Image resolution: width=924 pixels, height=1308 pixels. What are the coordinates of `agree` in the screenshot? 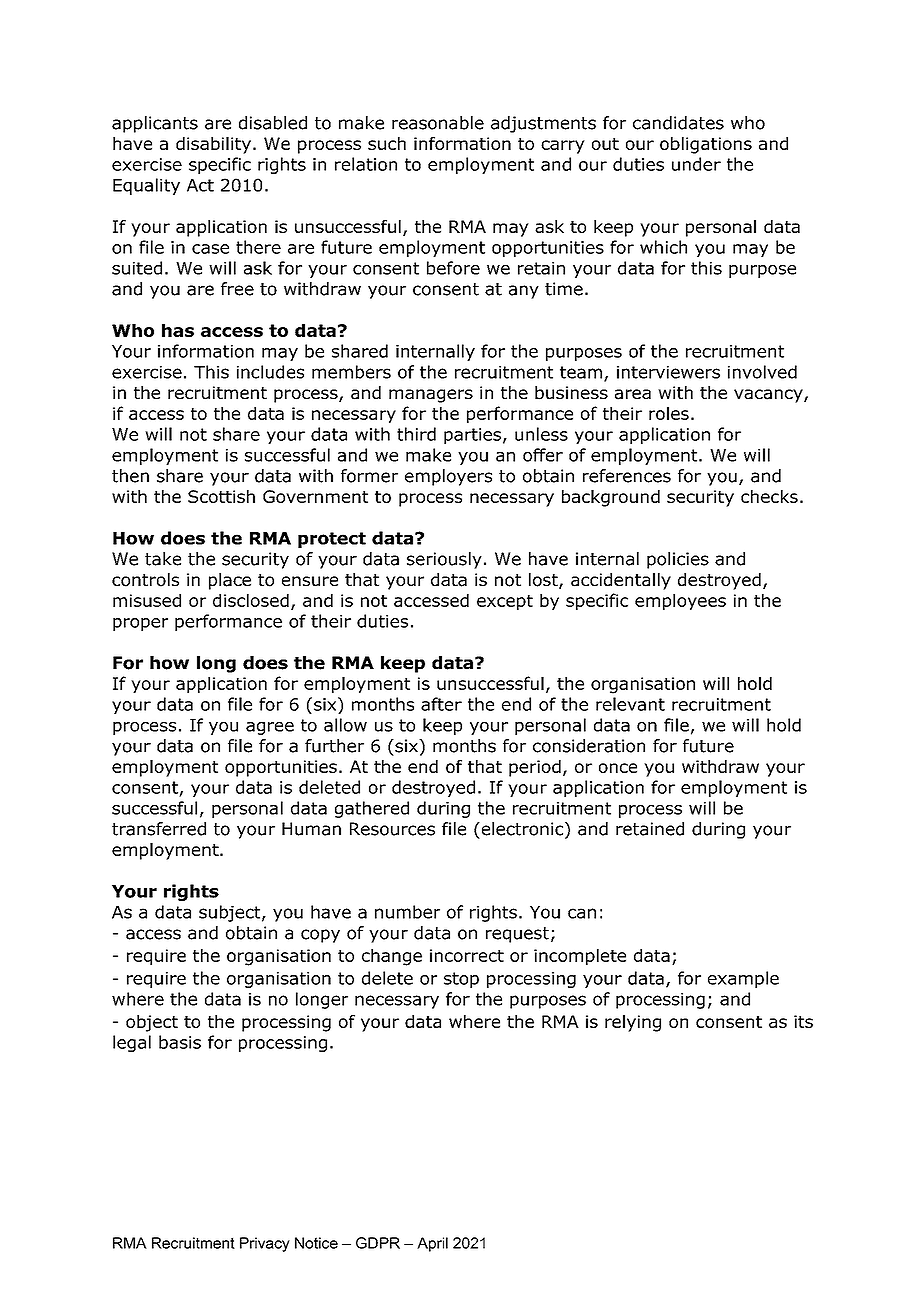 It's located at (270, 728).
